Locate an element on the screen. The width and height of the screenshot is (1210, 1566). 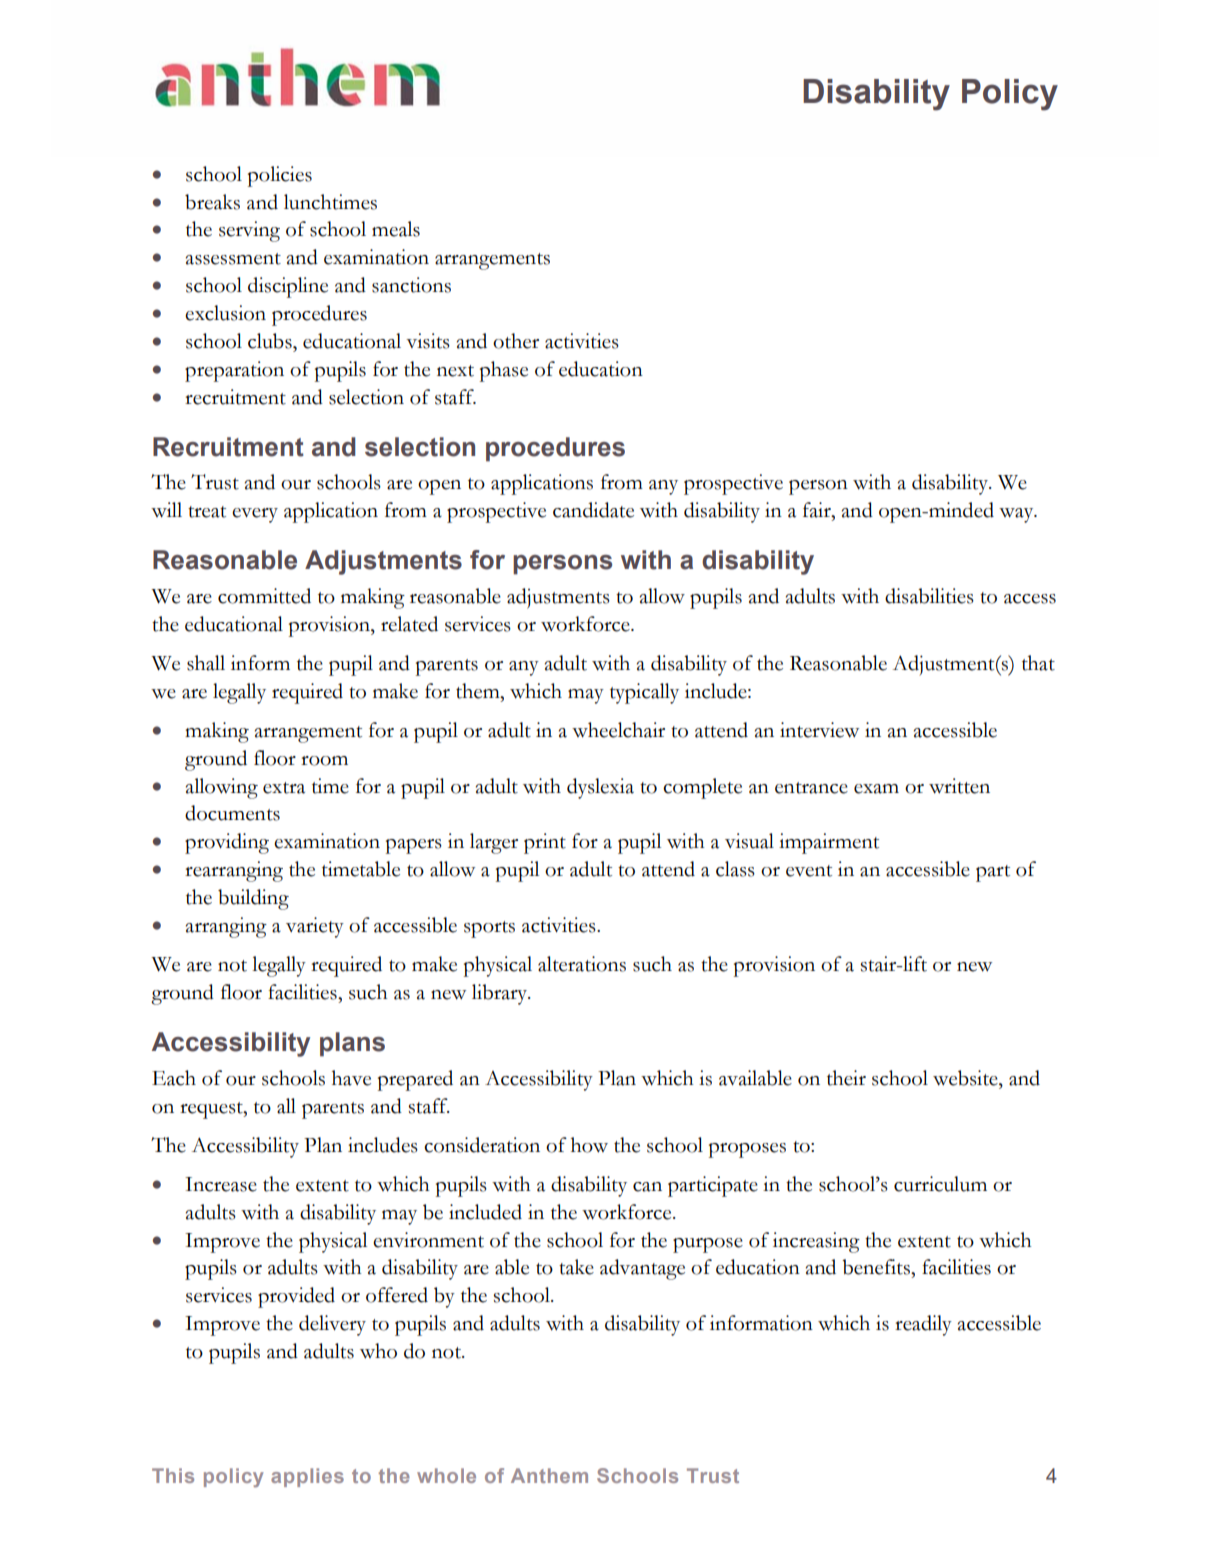
website is located at coordinates (966, 1078).
